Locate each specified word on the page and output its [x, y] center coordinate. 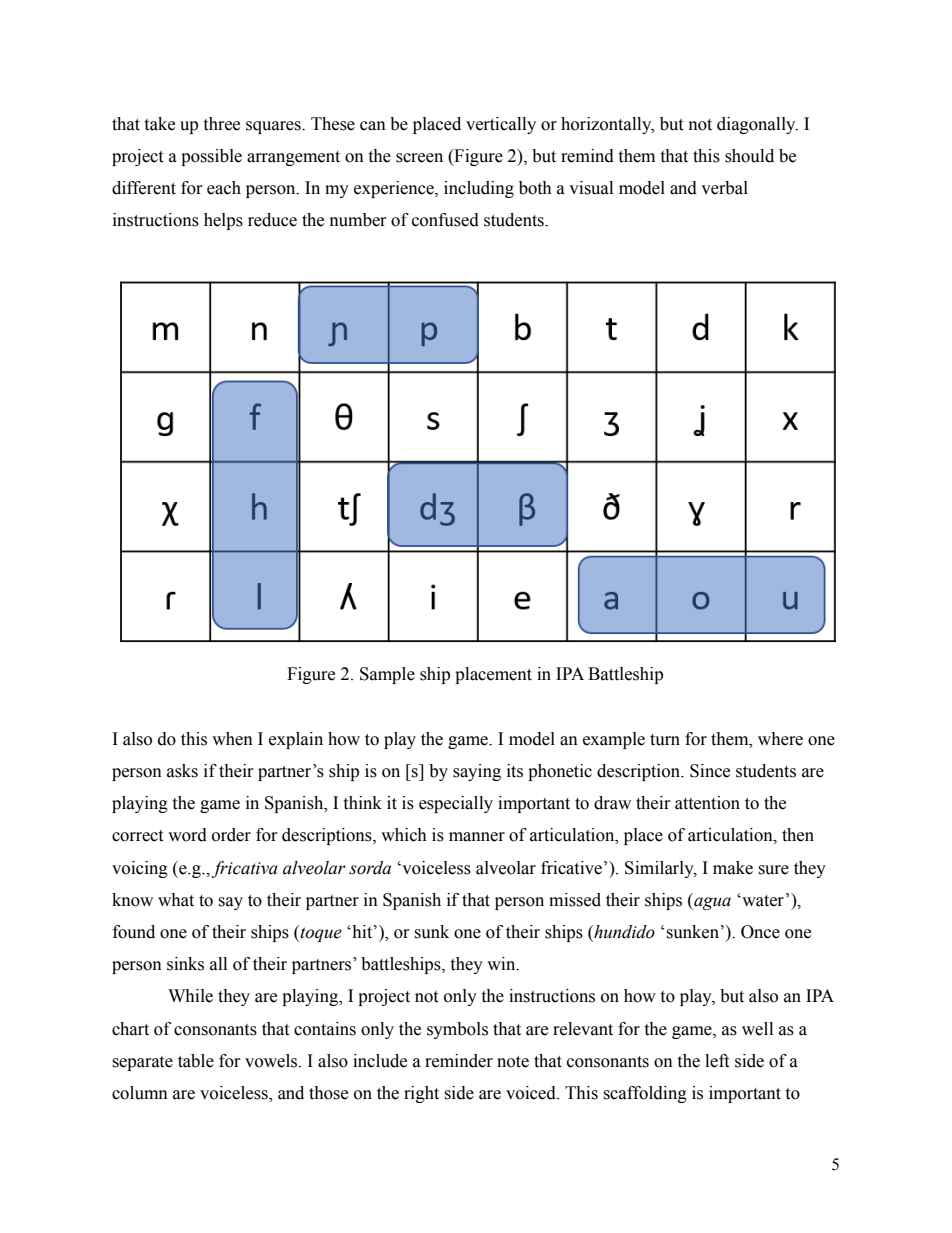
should [749, 156]
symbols [457, 1030]
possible [211, 157]
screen [419, 158]
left [717, 1061]
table [196, 1061]
